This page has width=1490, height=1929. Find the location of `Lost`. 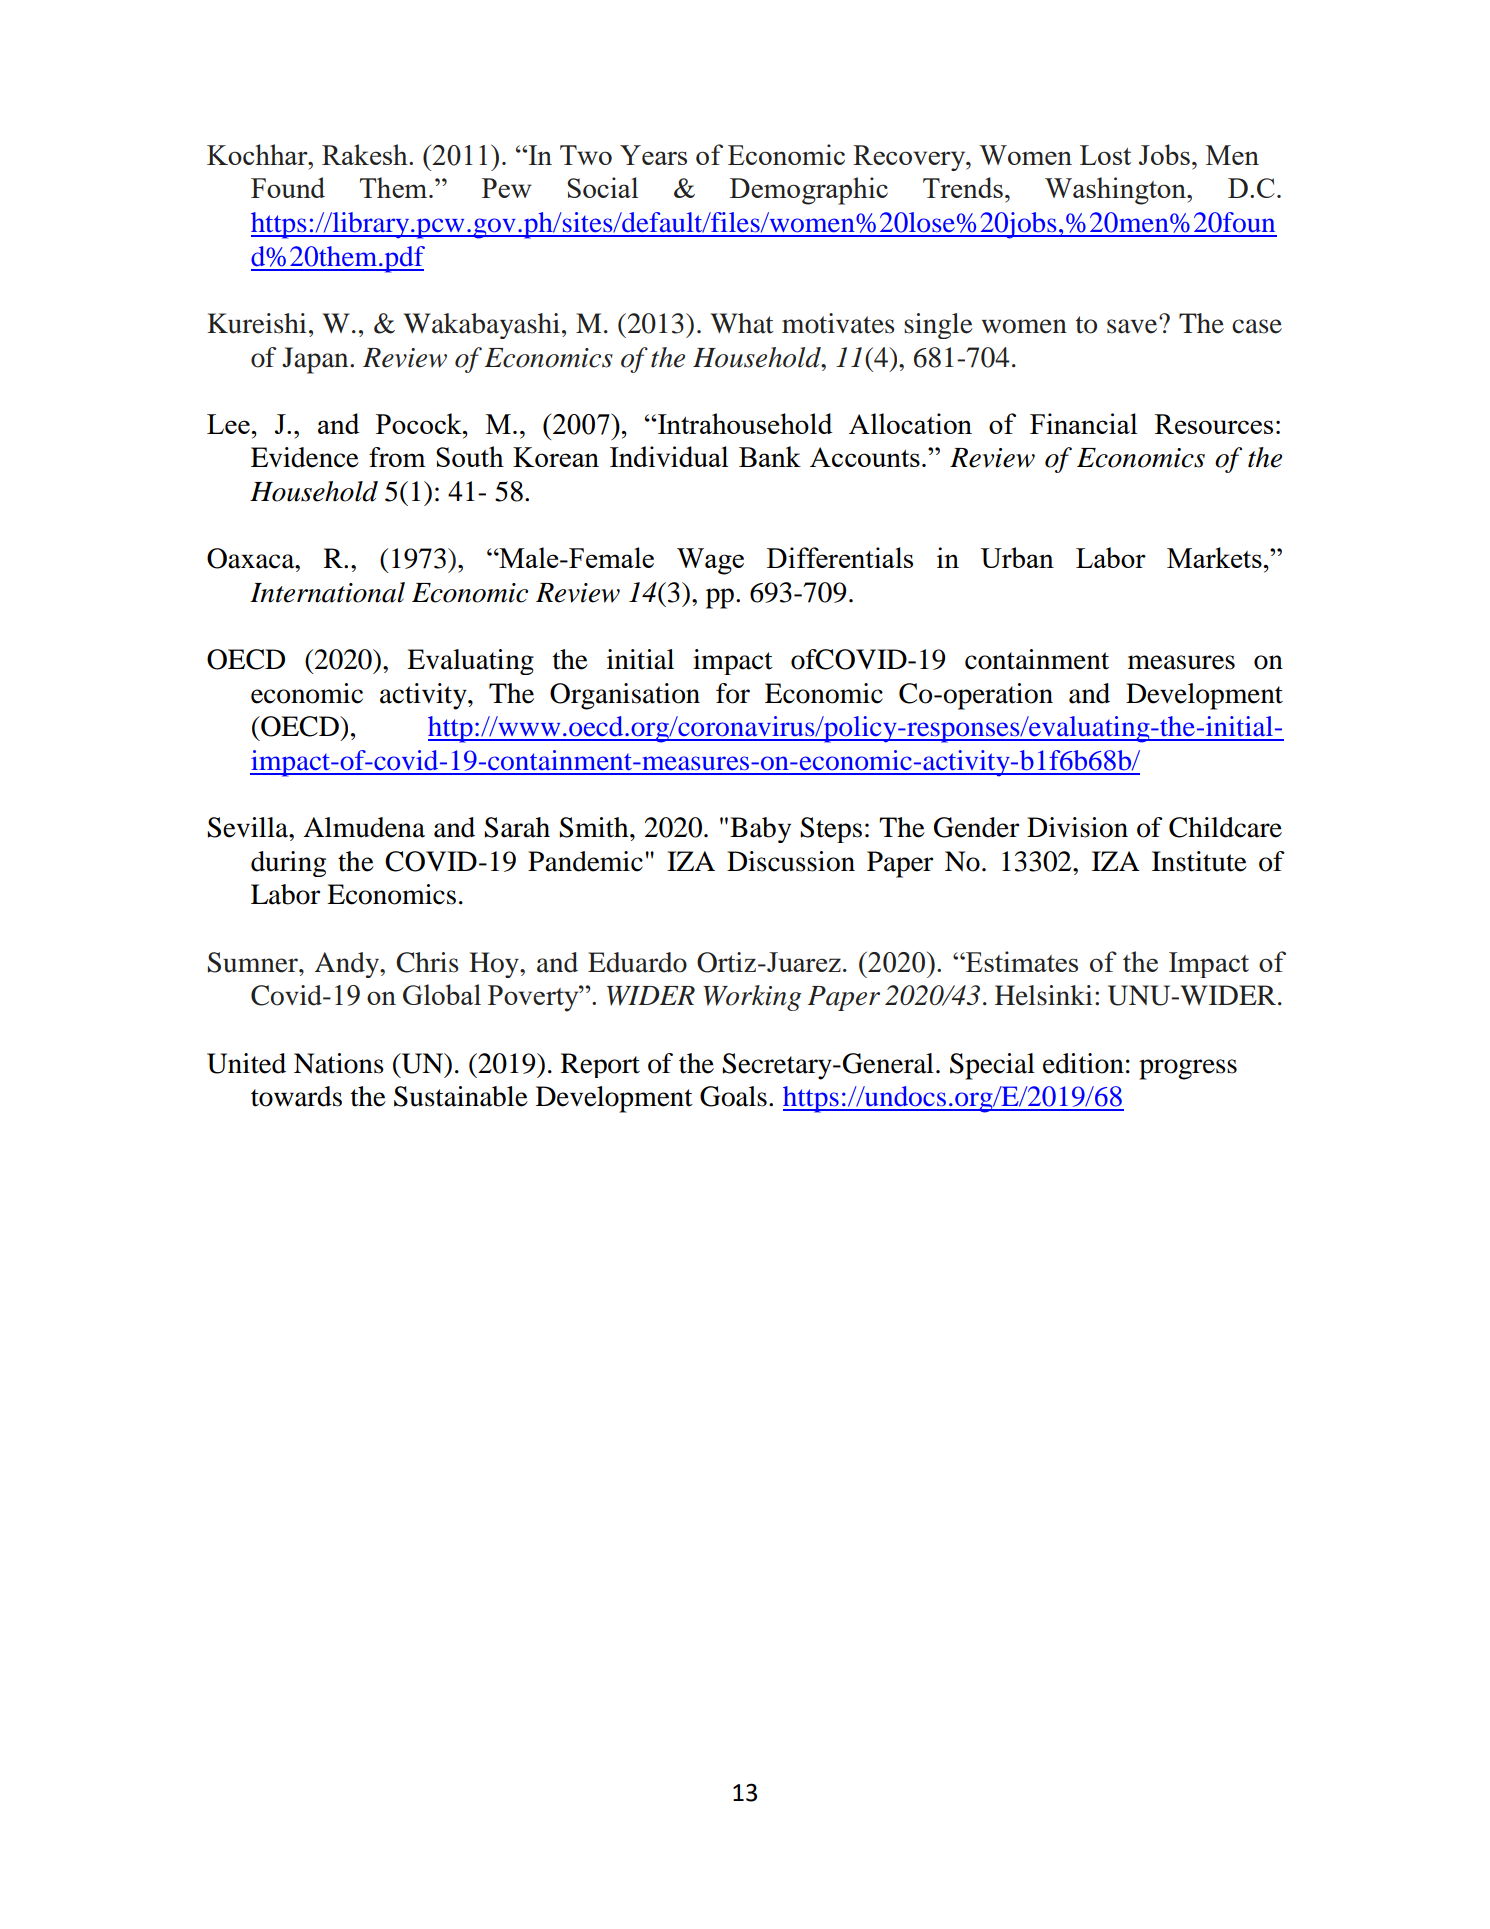

Lost is located at coordinates (1105, 155).
